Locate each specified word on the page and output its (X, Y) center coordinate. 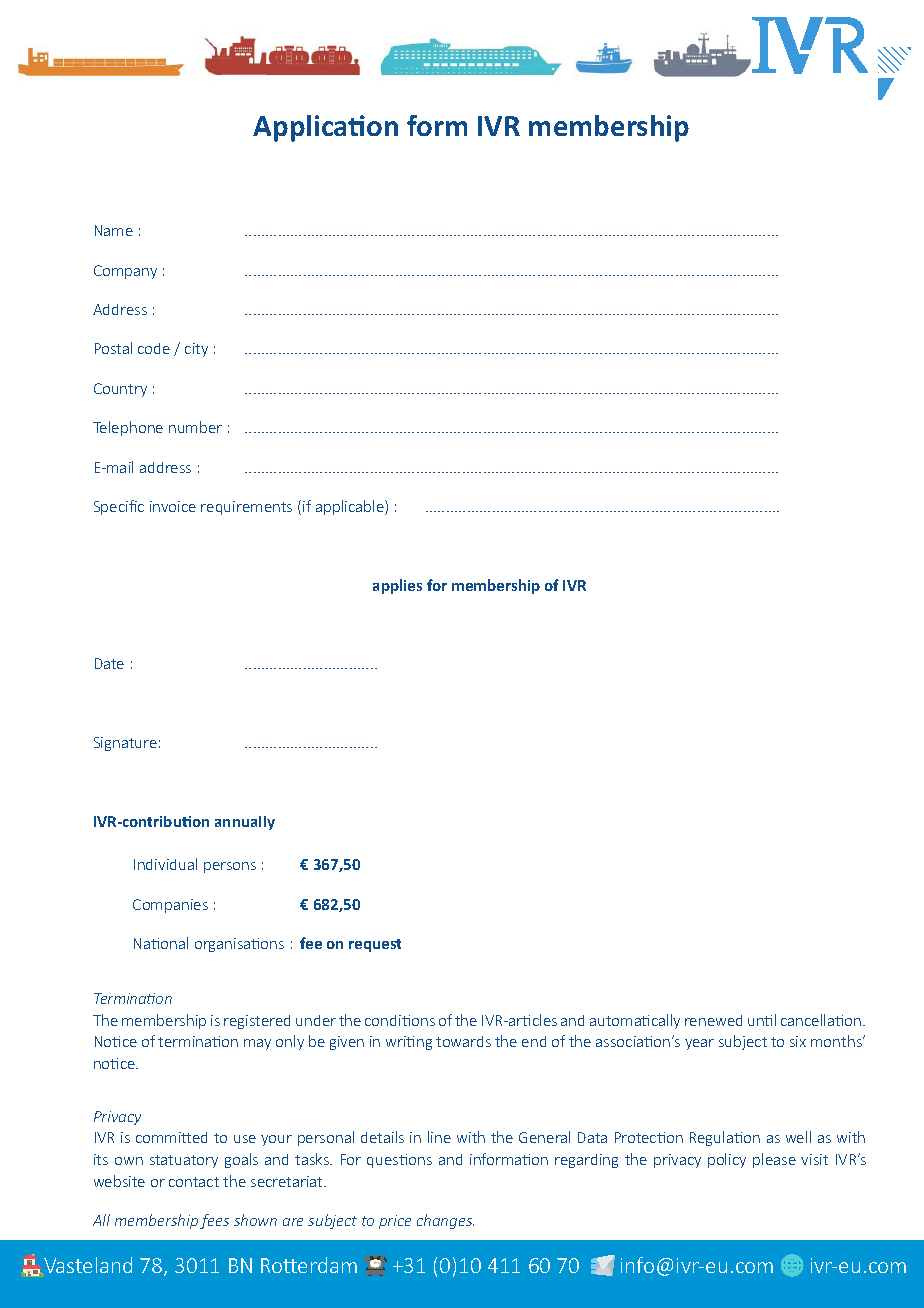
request (375, 945)
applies (397, 586)
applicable (351, 507)
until (762, 1020)
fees (214, 1221)
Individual (165, 864)
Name (114, 230)
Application (325, 128)
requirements (246, 508)
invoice (173, 506)
